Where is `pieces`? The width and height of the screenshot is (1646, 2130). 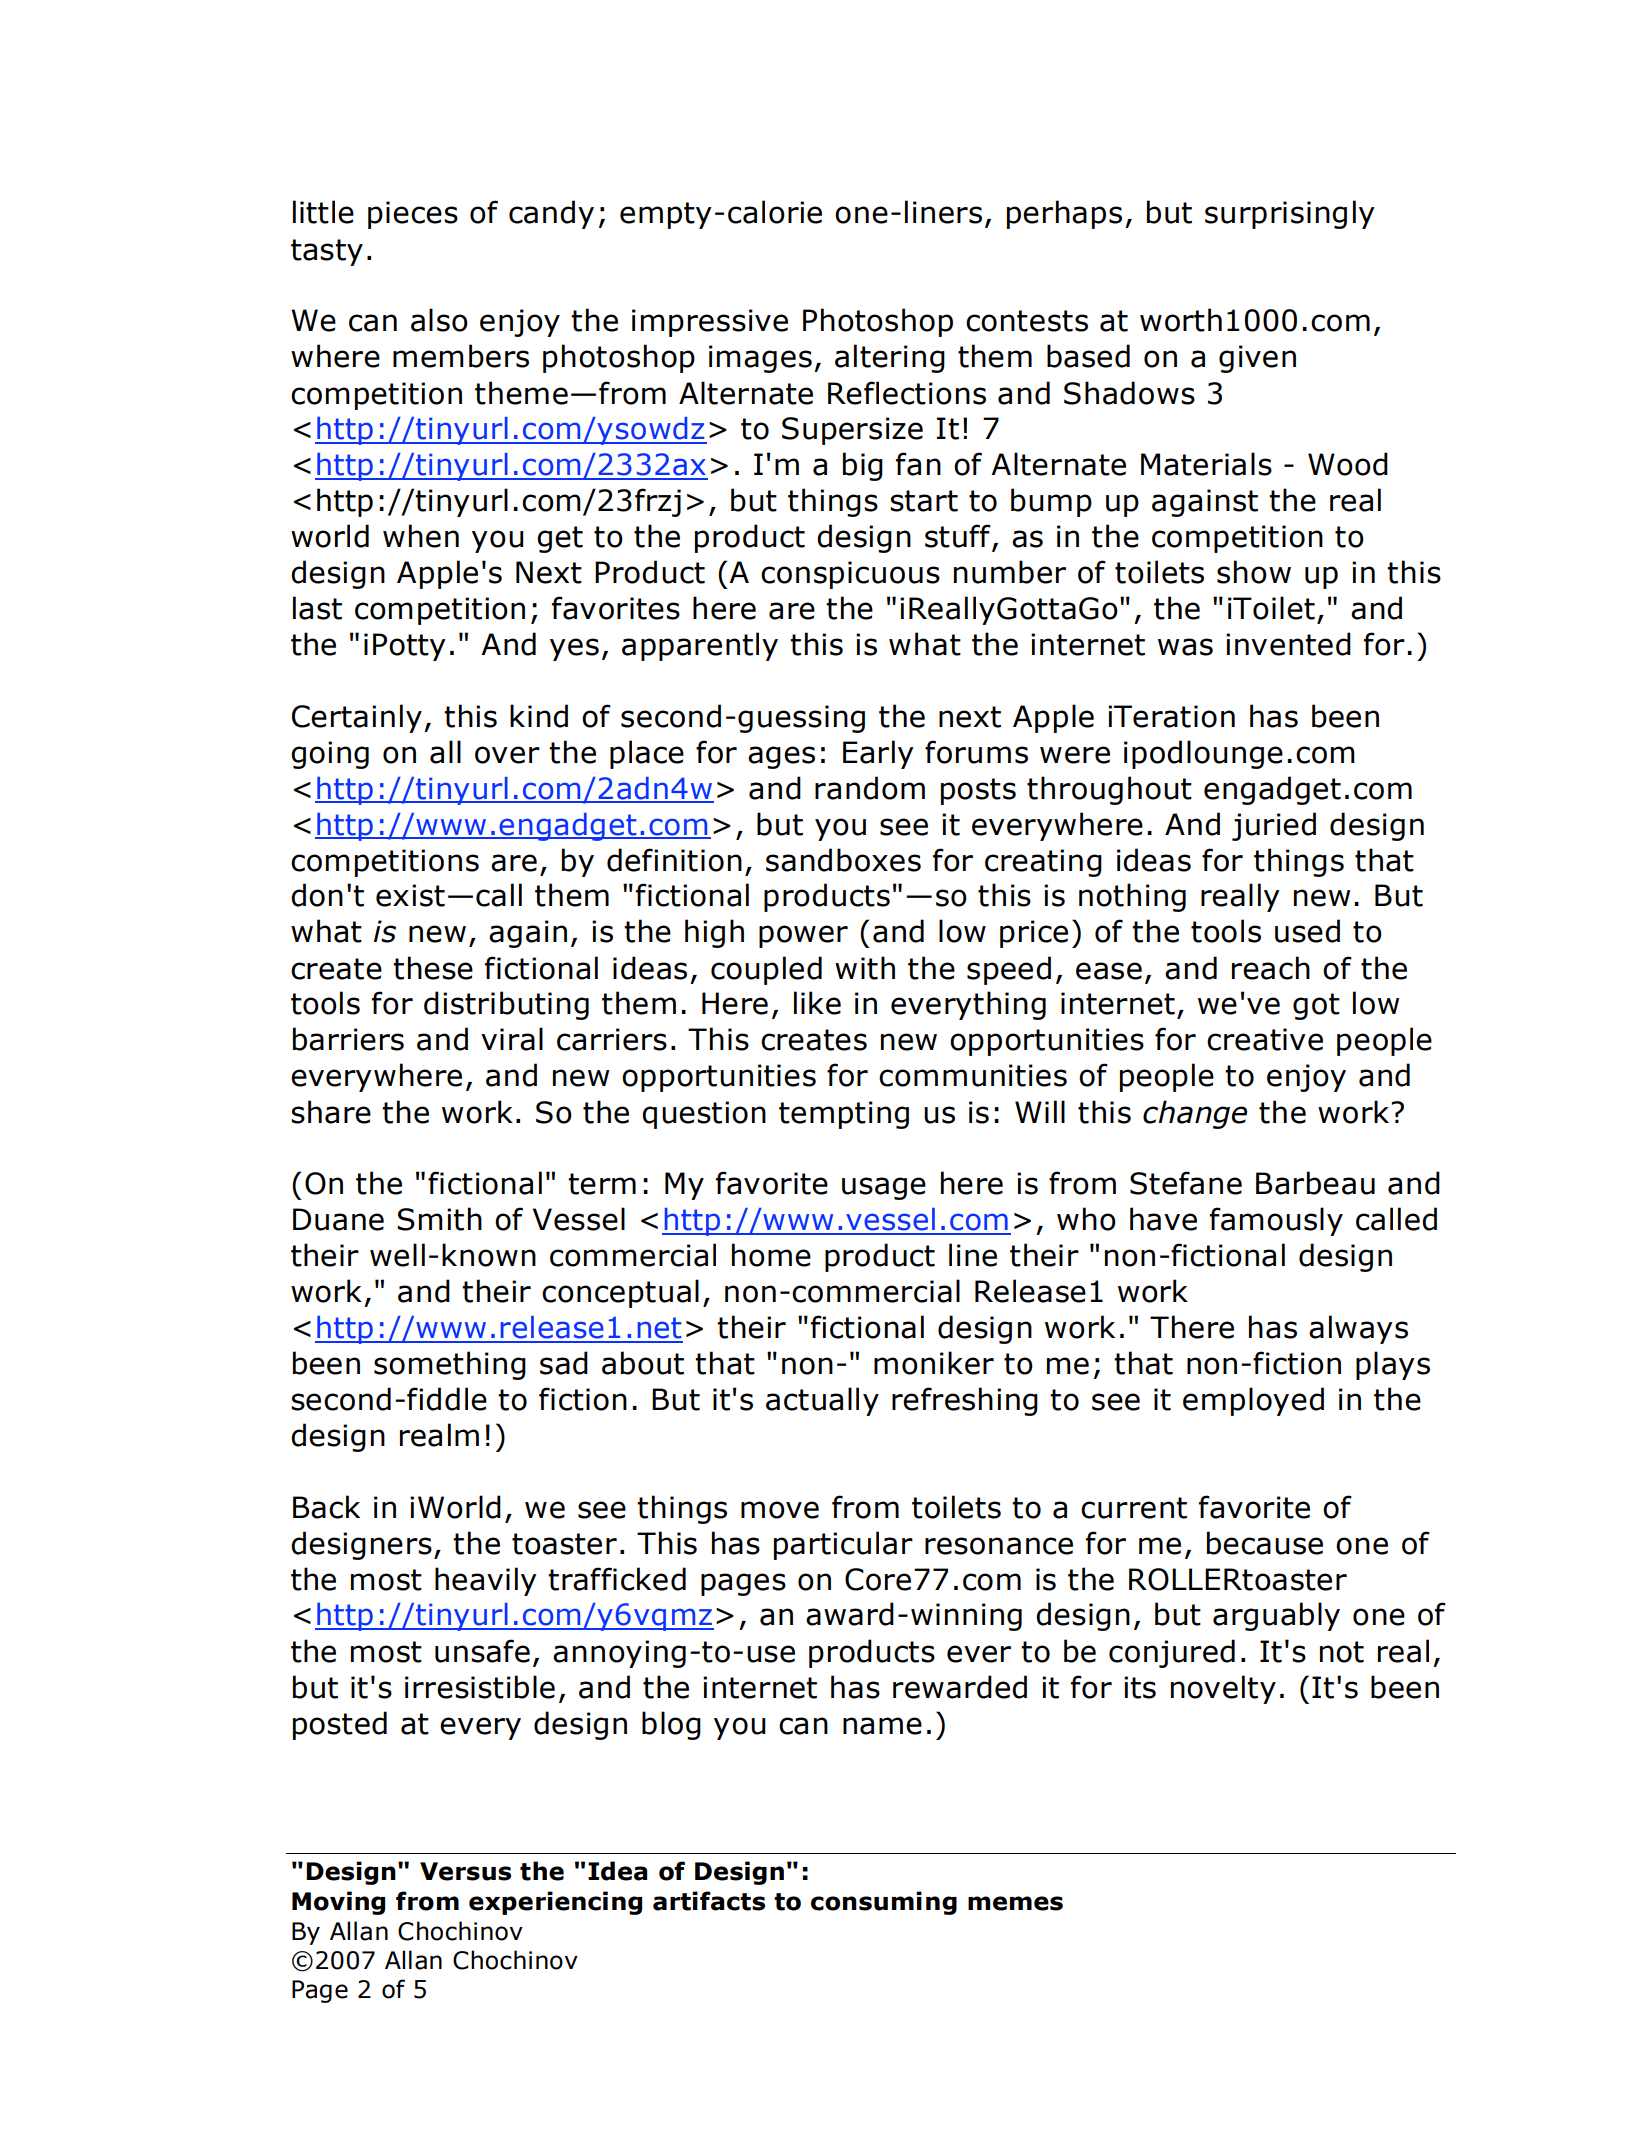
pieces is located at coordinates (413, 215).
